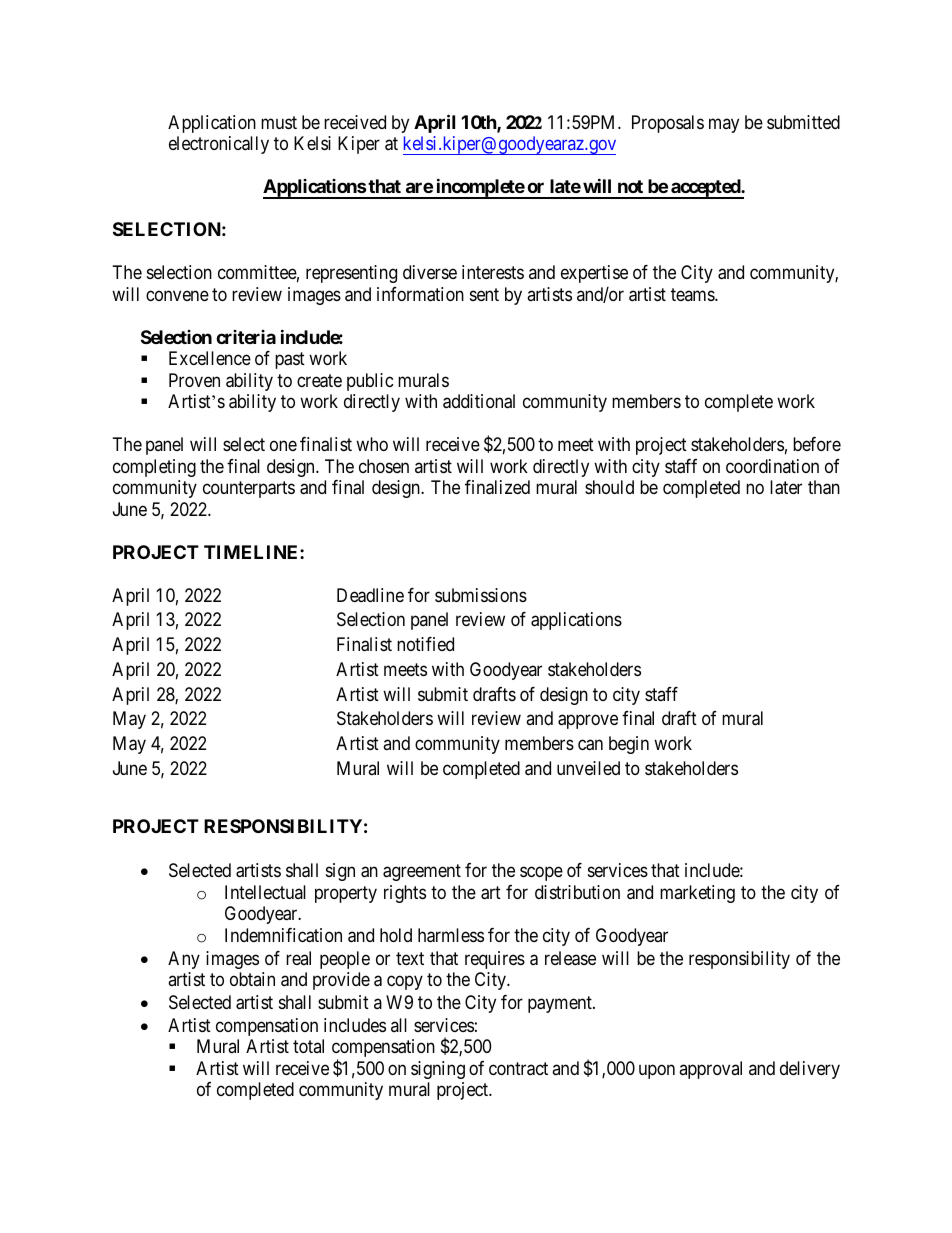 This screenshot has height=1233, width=952. I want to click on than, so click(824, 487).
